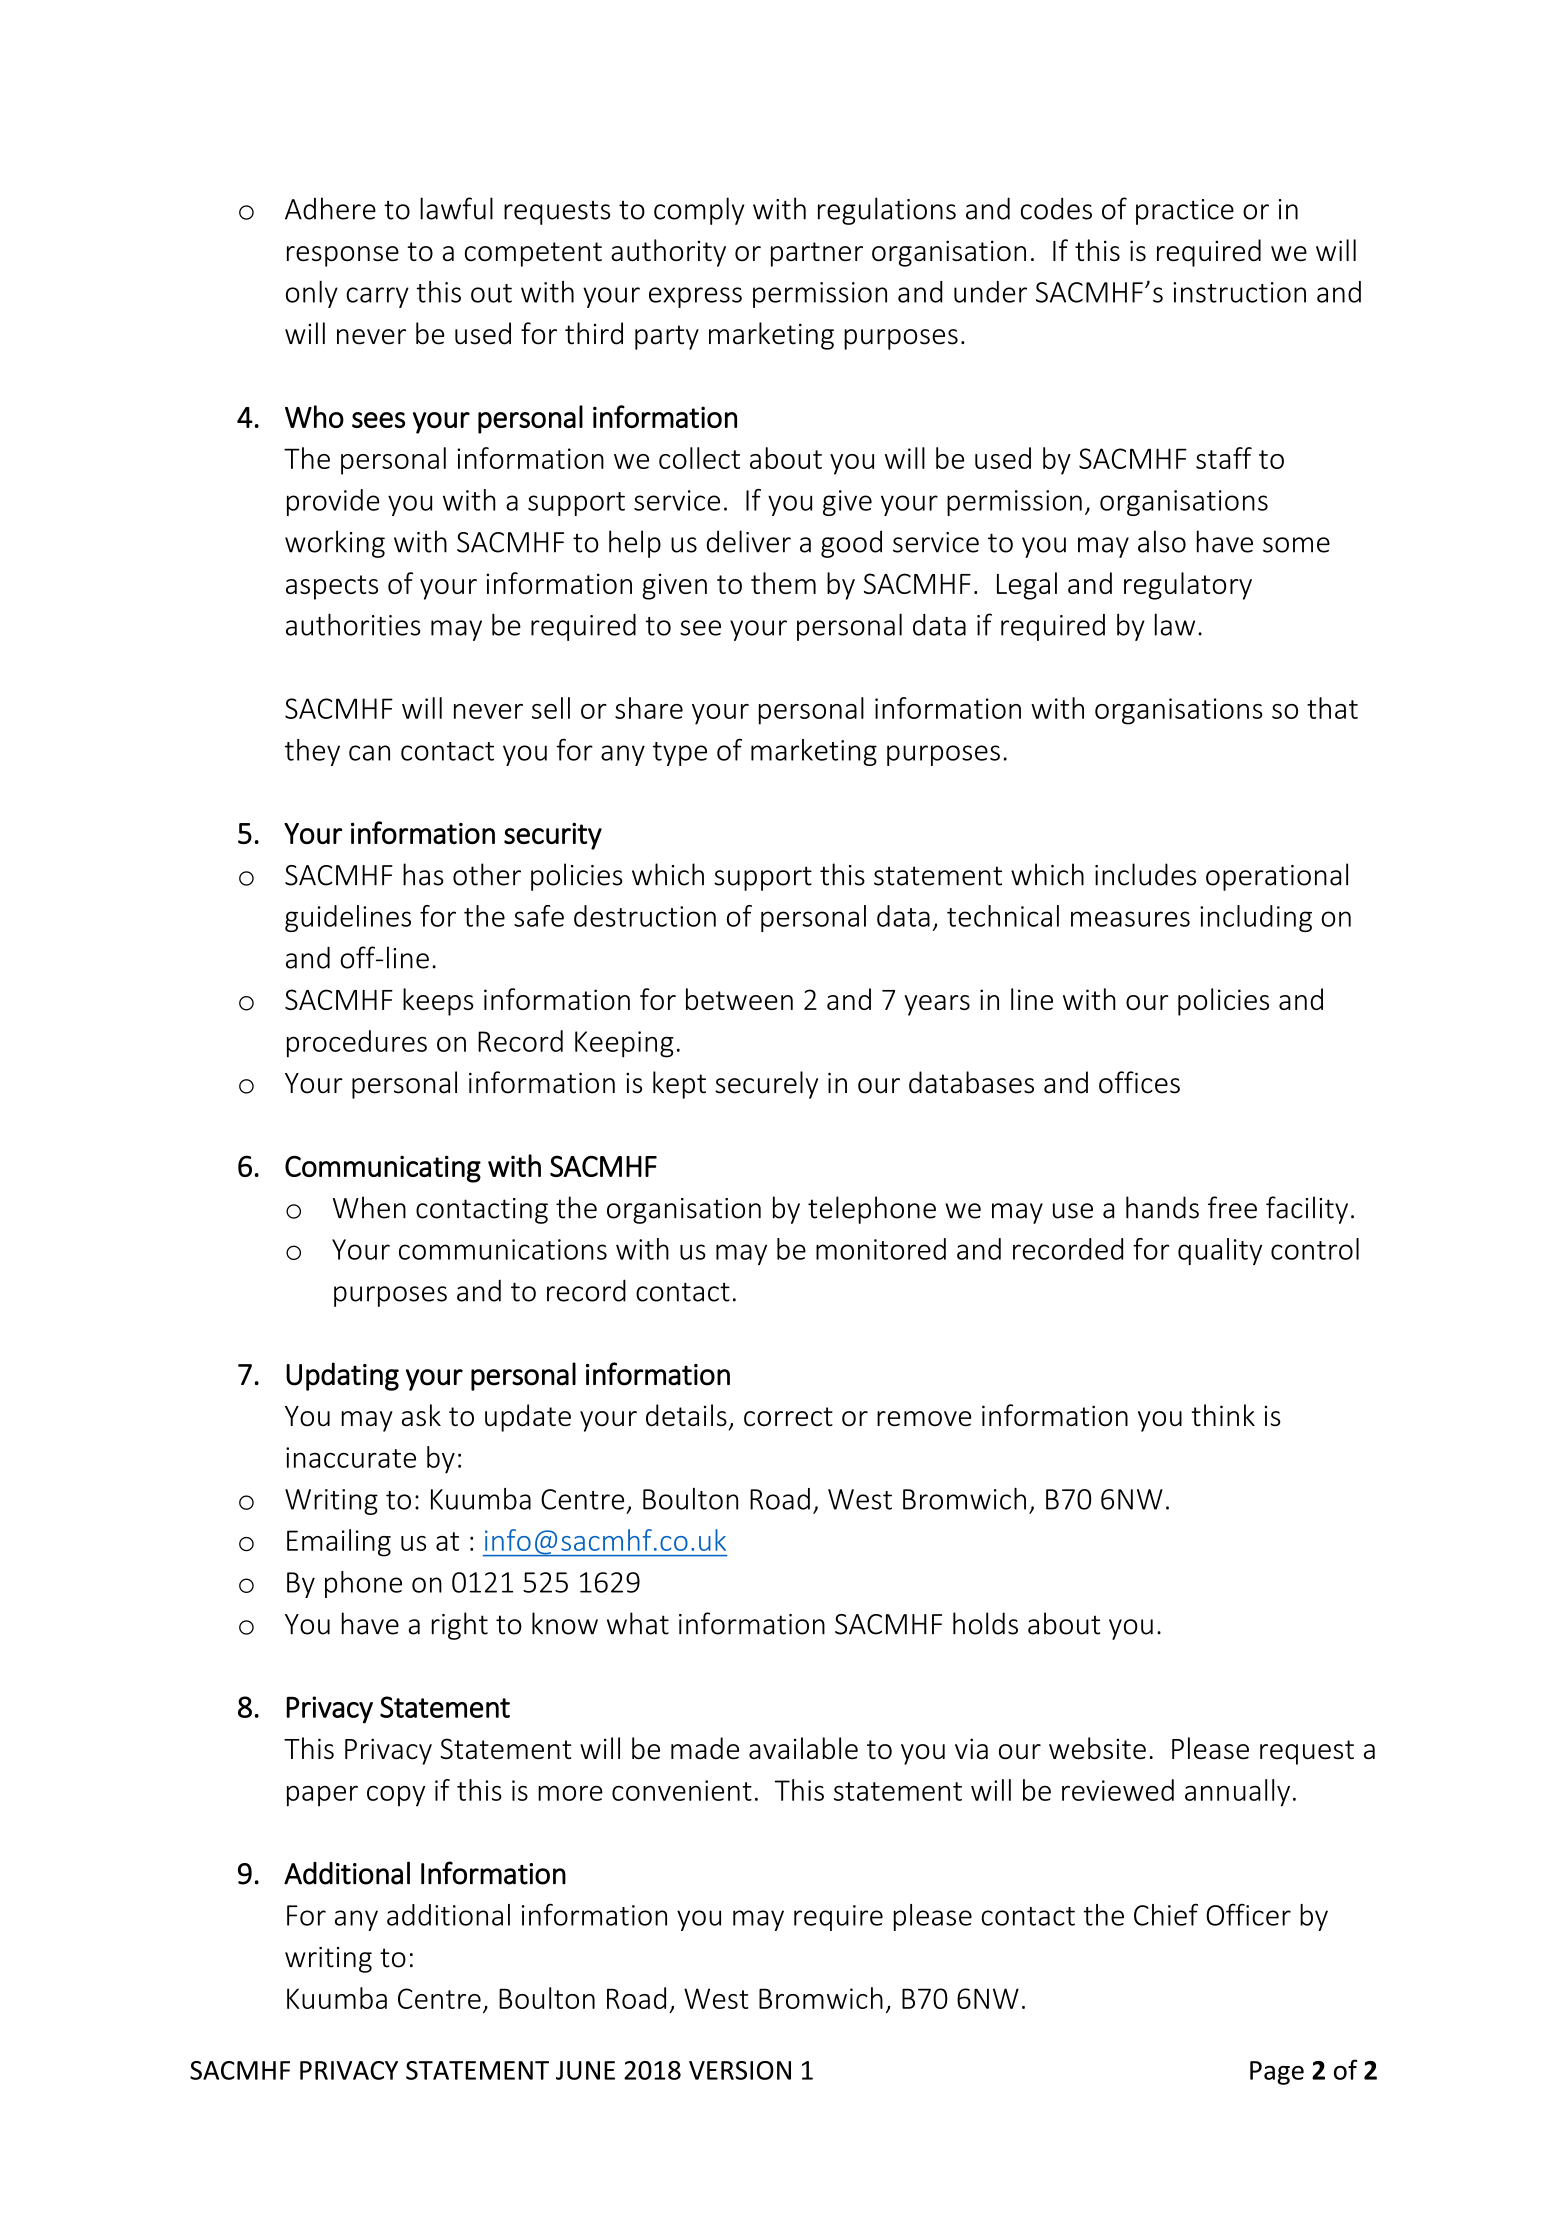 This document has width=1567, height=2216. I want to click on them, so click(783, 583).
